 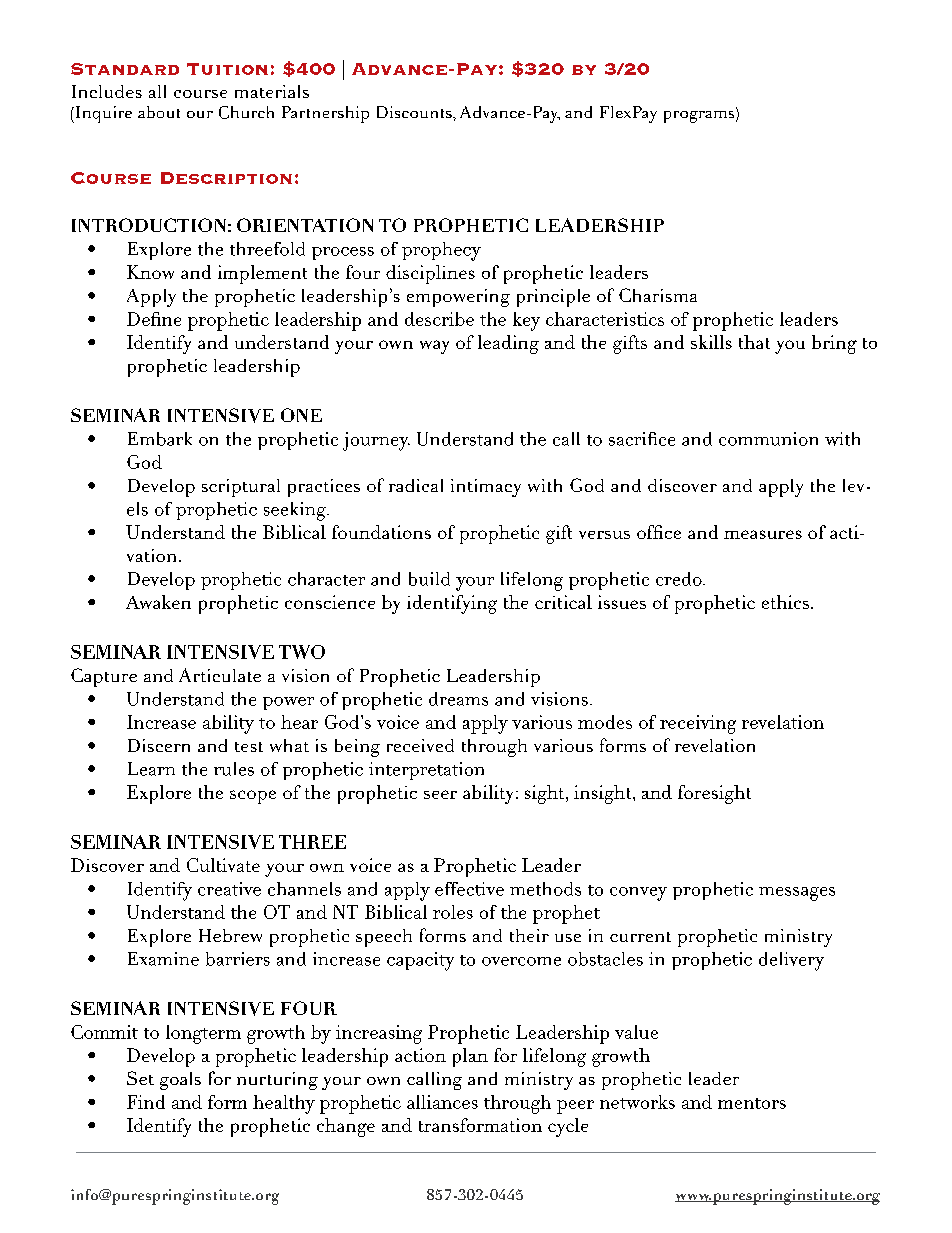 I want to click on Discounts, so click(x=415, y=112).
